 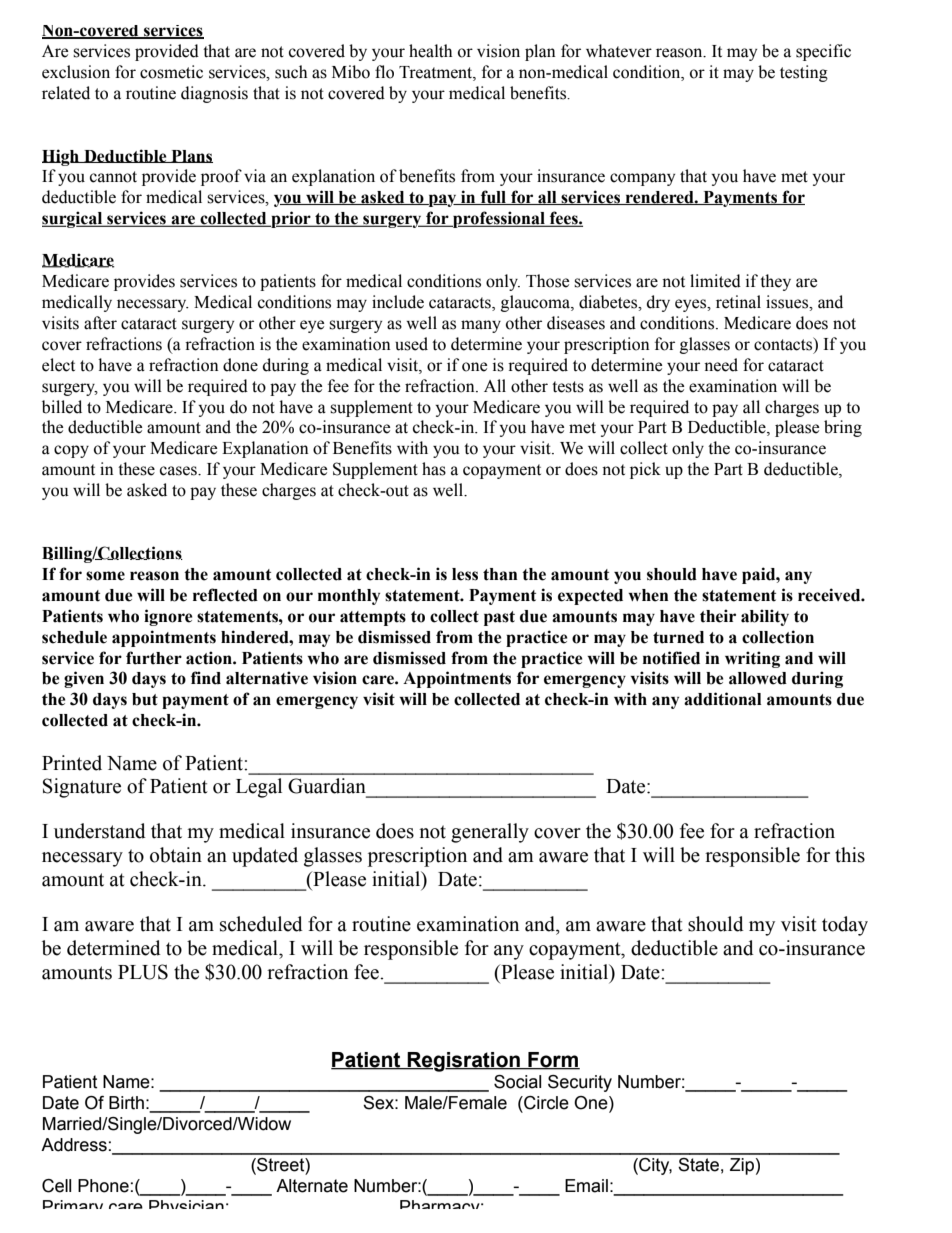 What do you see at coordinates (765, 617) in the screenshot?
I see `ability` at bounding box center [765, 617].
